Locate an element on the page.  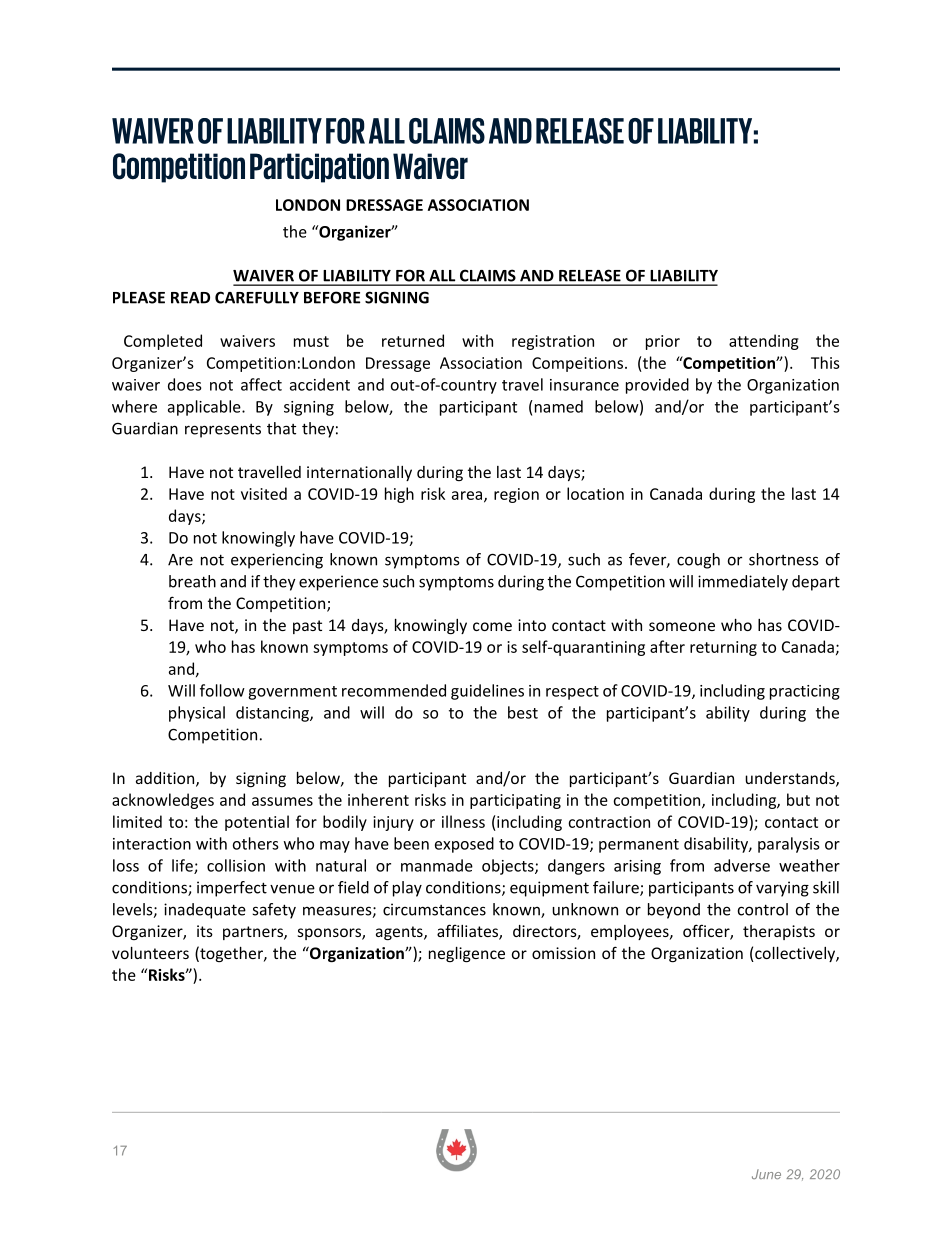
returned is located at coordinates (413, 340).
